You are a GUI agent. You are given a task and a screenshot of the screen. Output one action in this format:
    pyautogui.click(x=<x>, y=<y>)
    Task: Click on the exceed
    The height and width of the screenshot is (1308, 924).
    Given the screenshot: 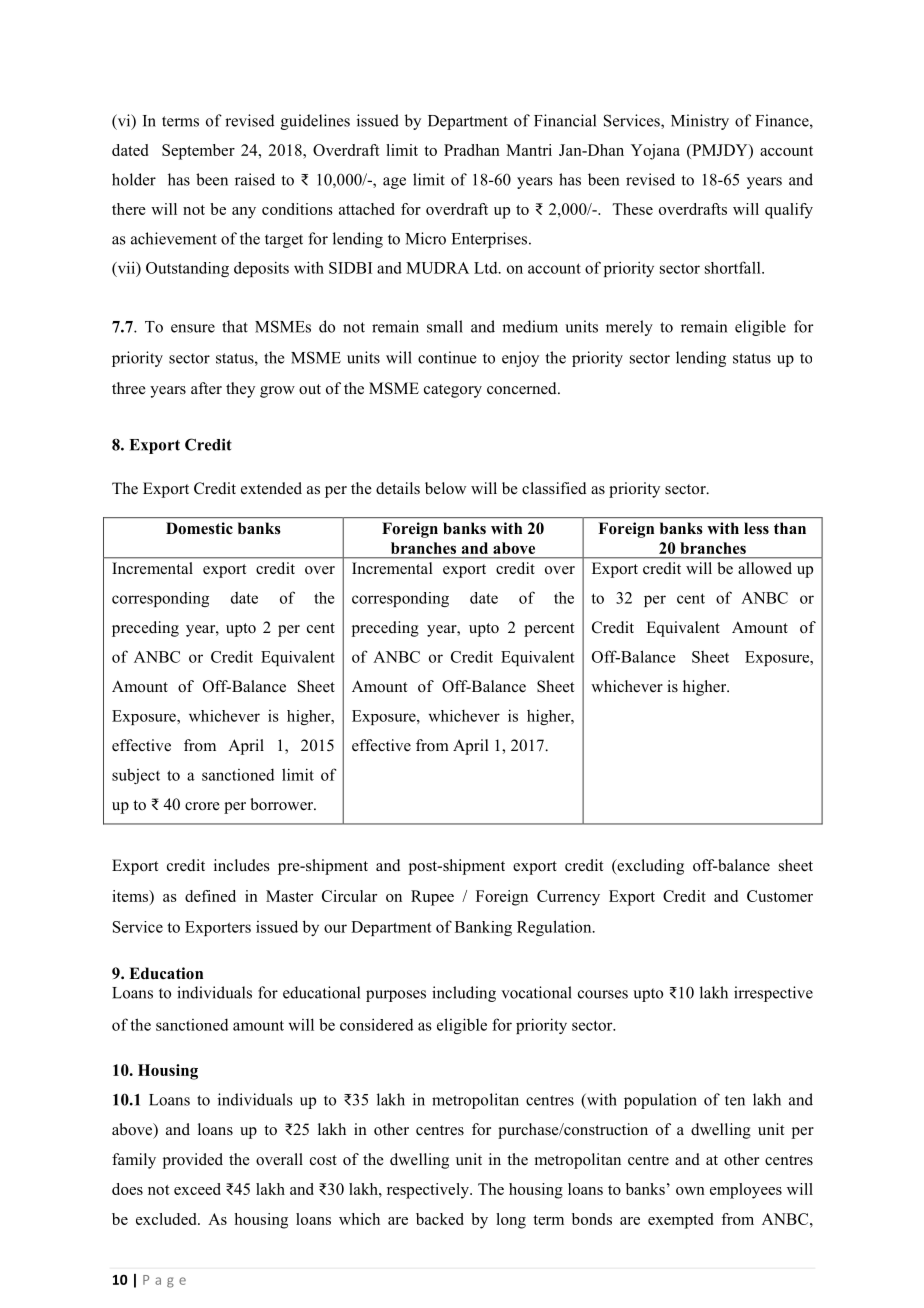 What is the action you would take?
    pyautogui.click(x=197, y=1189)
